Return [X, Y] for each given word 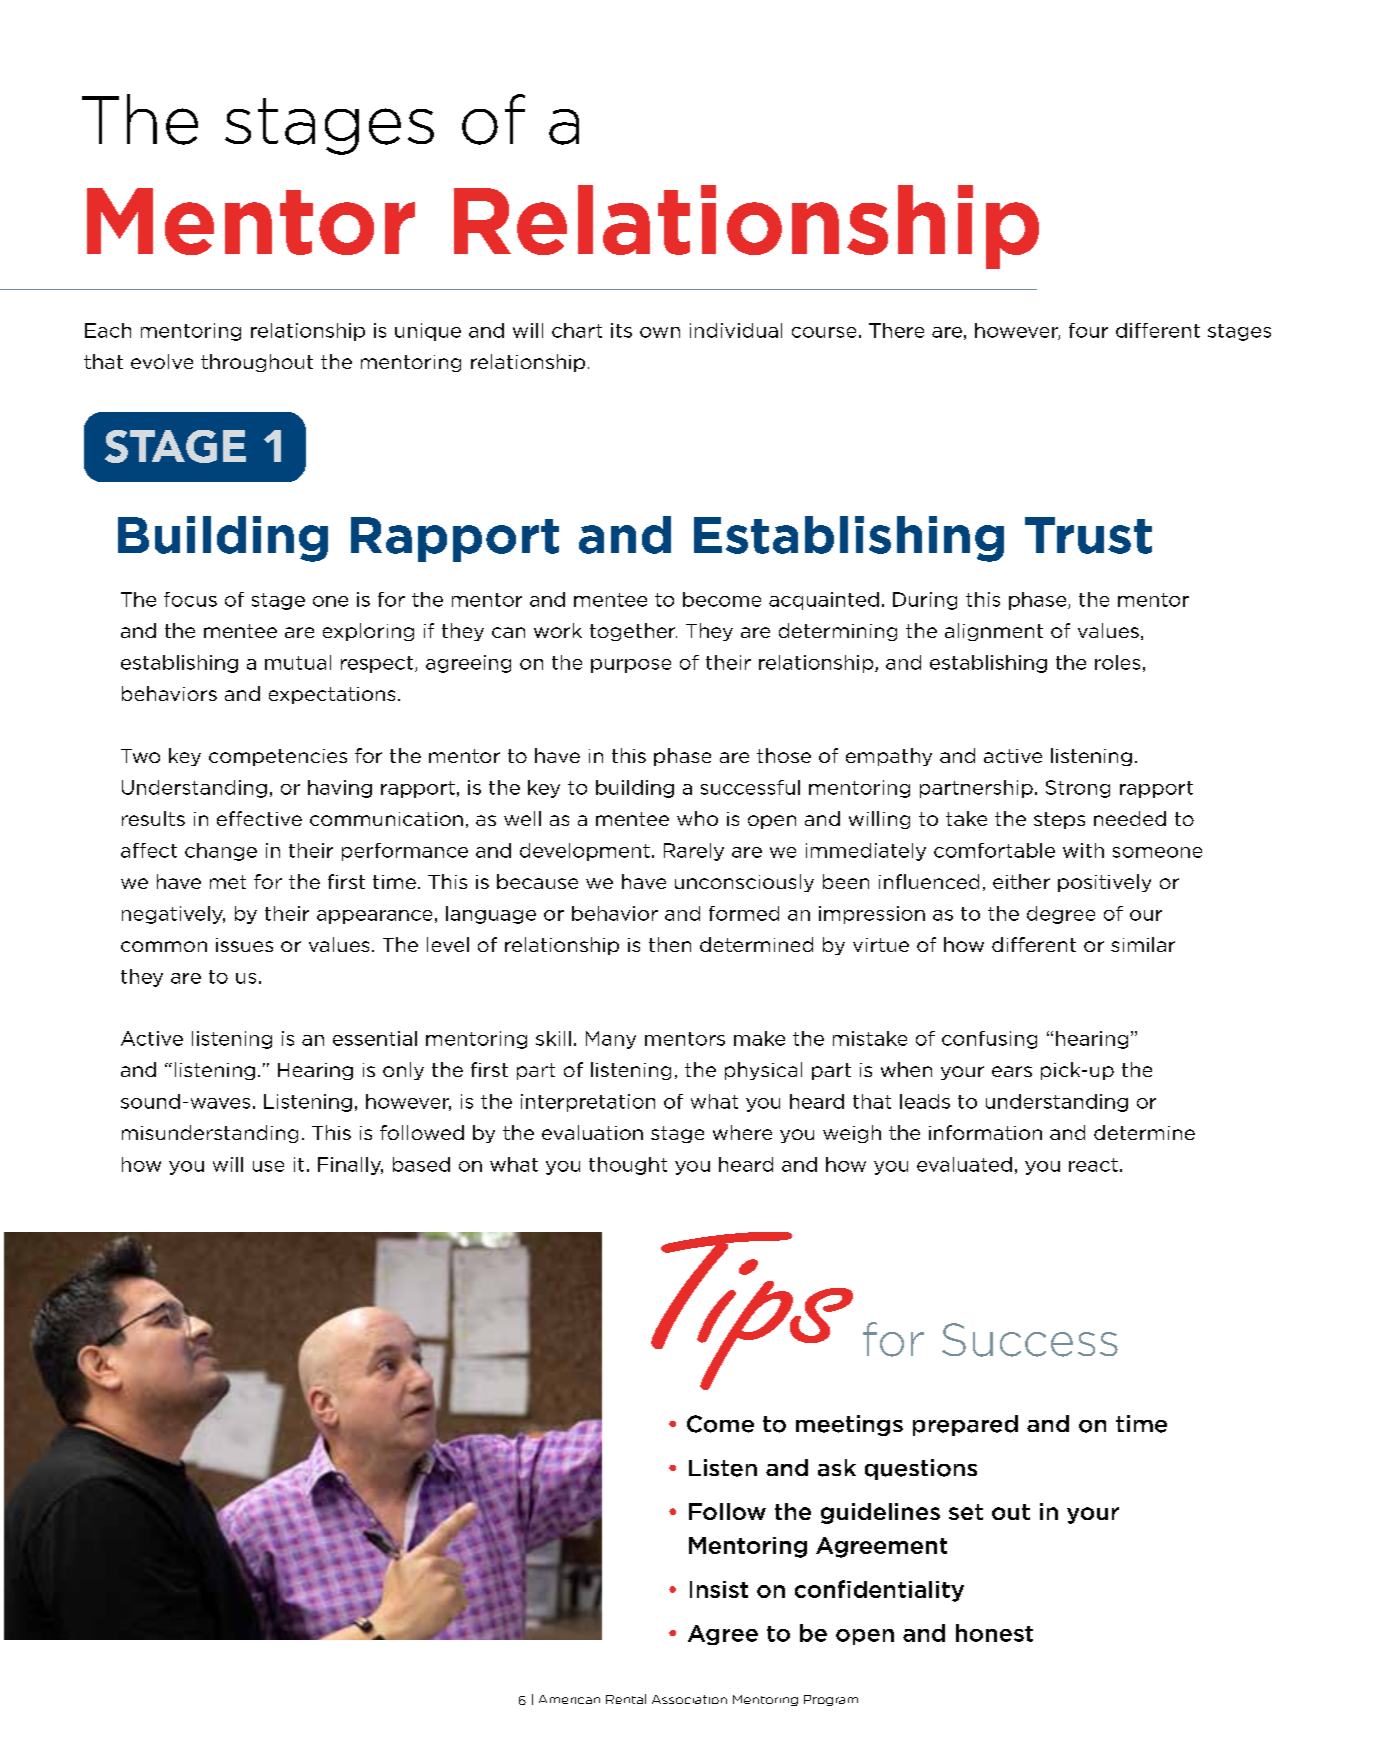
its [621, 330]
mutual [298, 662]
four [1088, 330]
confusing [989, 1040]
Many [611, 1040]
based [421, 1164]
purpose [631, 666]
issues [244, 945]
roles [1117, 662]
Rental [626, 1699]
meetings [849, 1425]
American [569, 1699]
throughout [257, 363]
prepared [965, 1425]
